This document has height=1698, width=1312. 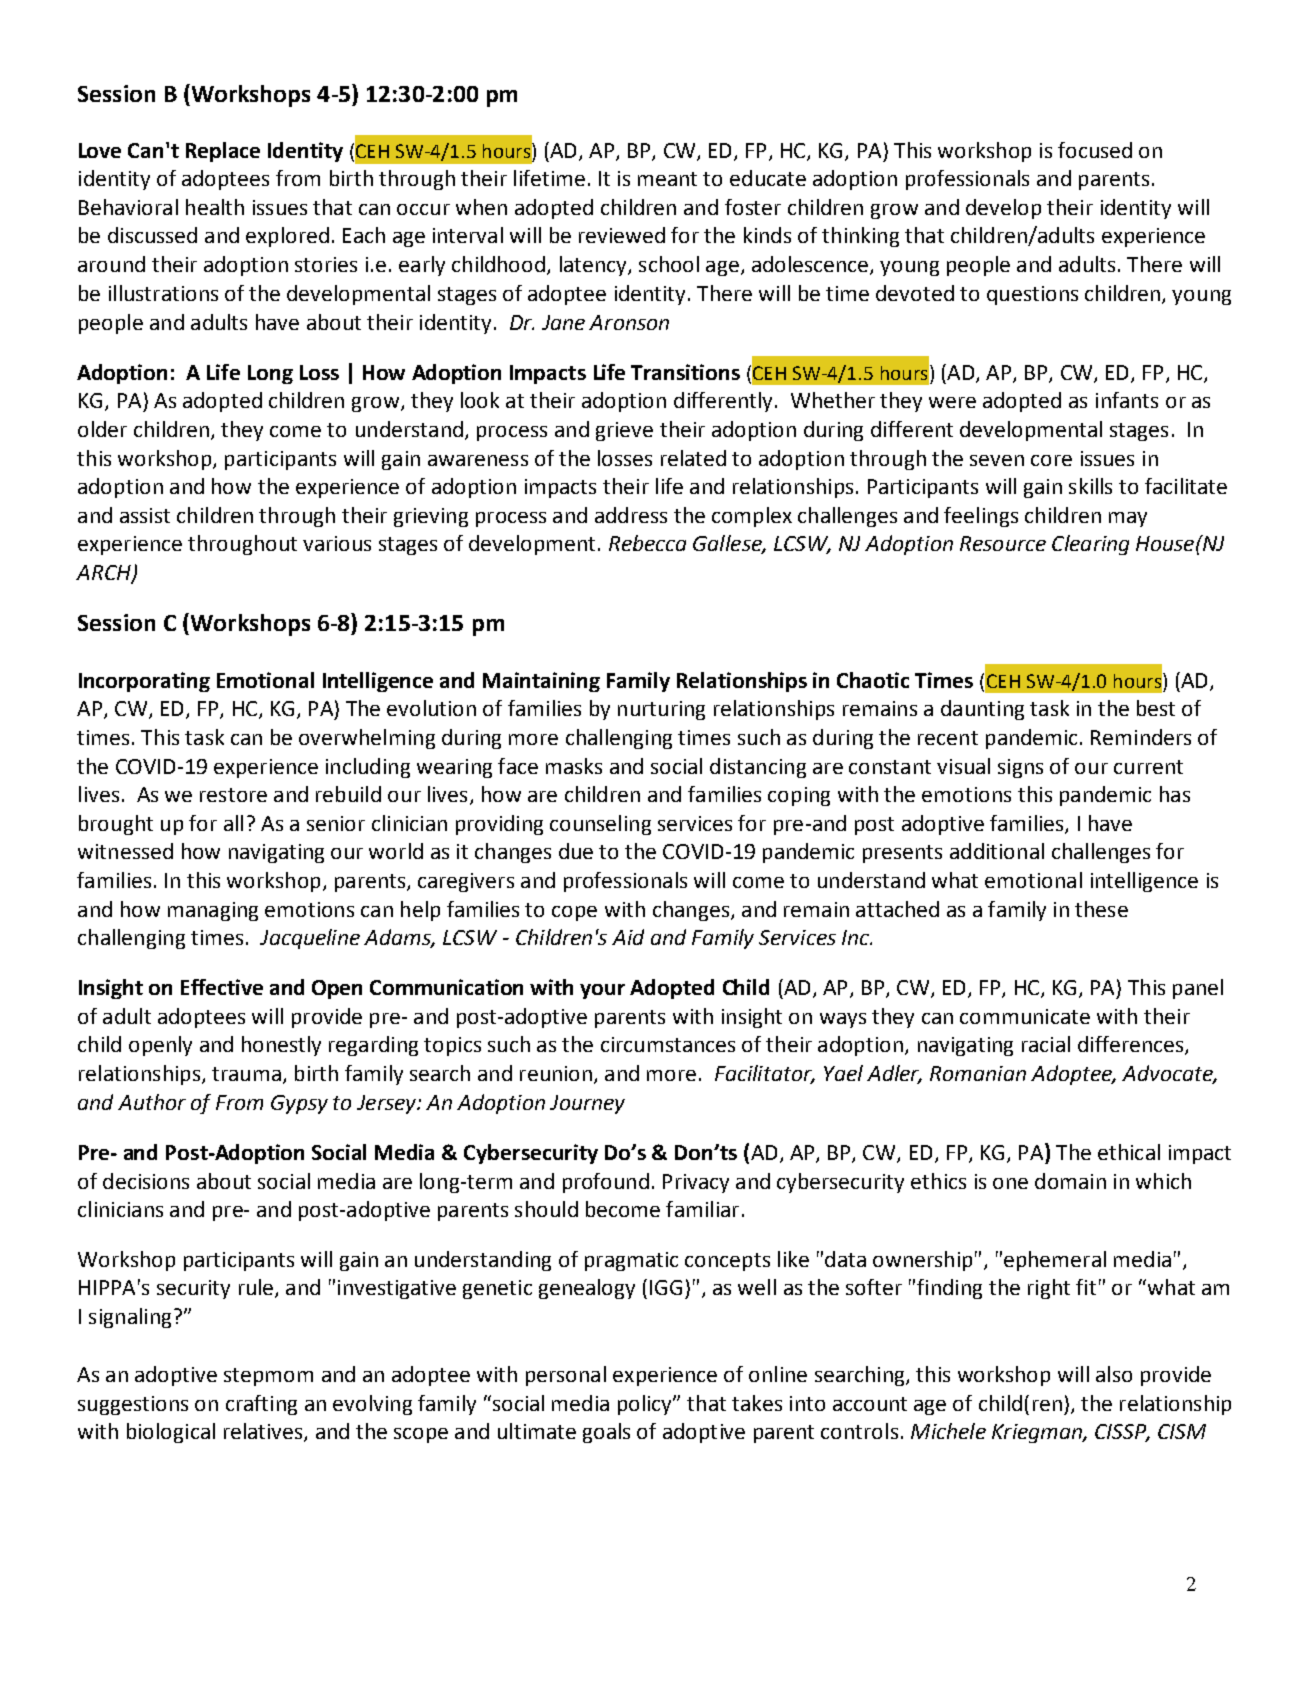 What do you see at coordinates (1095, 150) in the document?
I see `focused` at bounding box center [1095, 150].
